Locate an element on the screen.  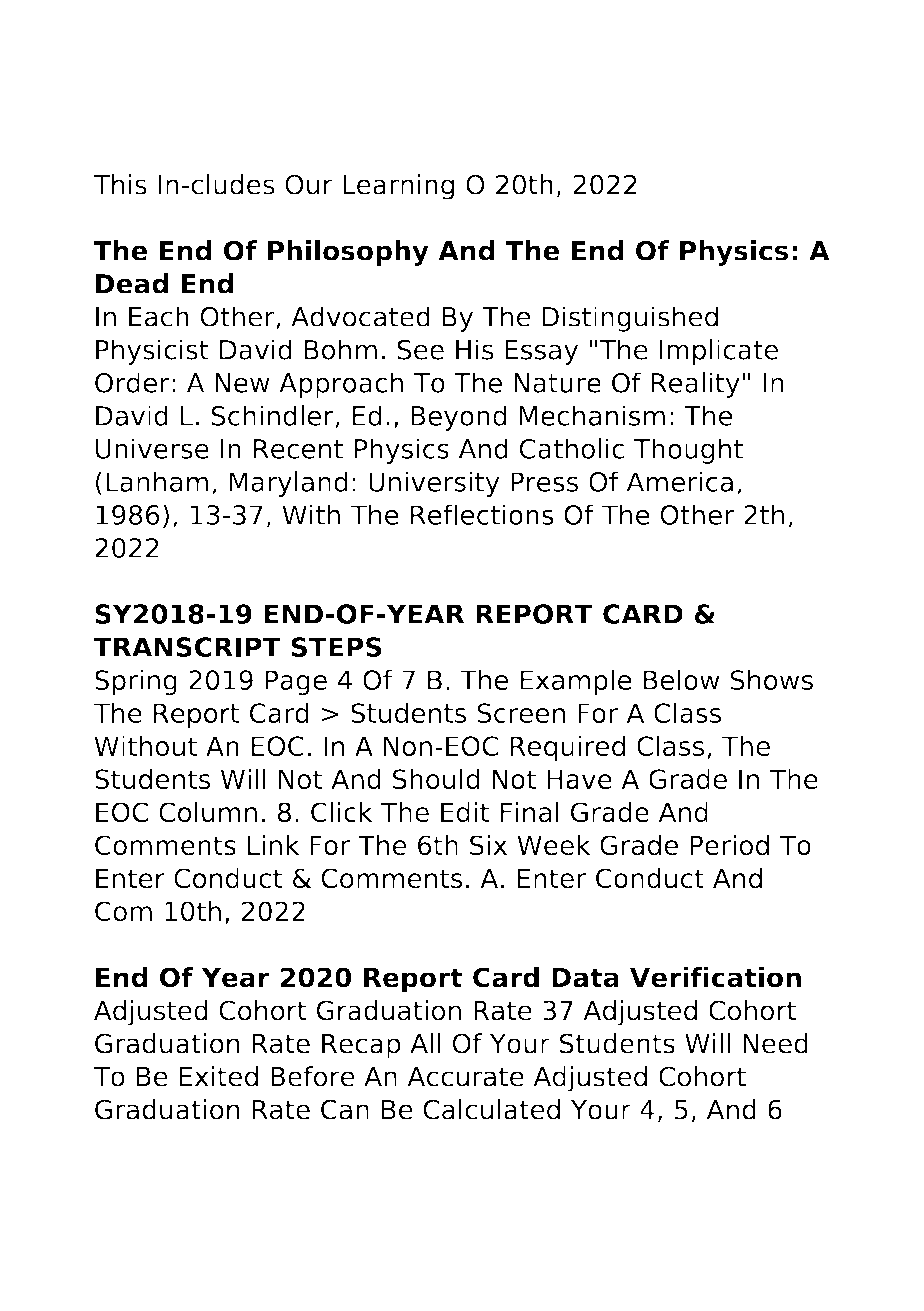
TRANSCRIPT is located at coordinates (187, 647).
